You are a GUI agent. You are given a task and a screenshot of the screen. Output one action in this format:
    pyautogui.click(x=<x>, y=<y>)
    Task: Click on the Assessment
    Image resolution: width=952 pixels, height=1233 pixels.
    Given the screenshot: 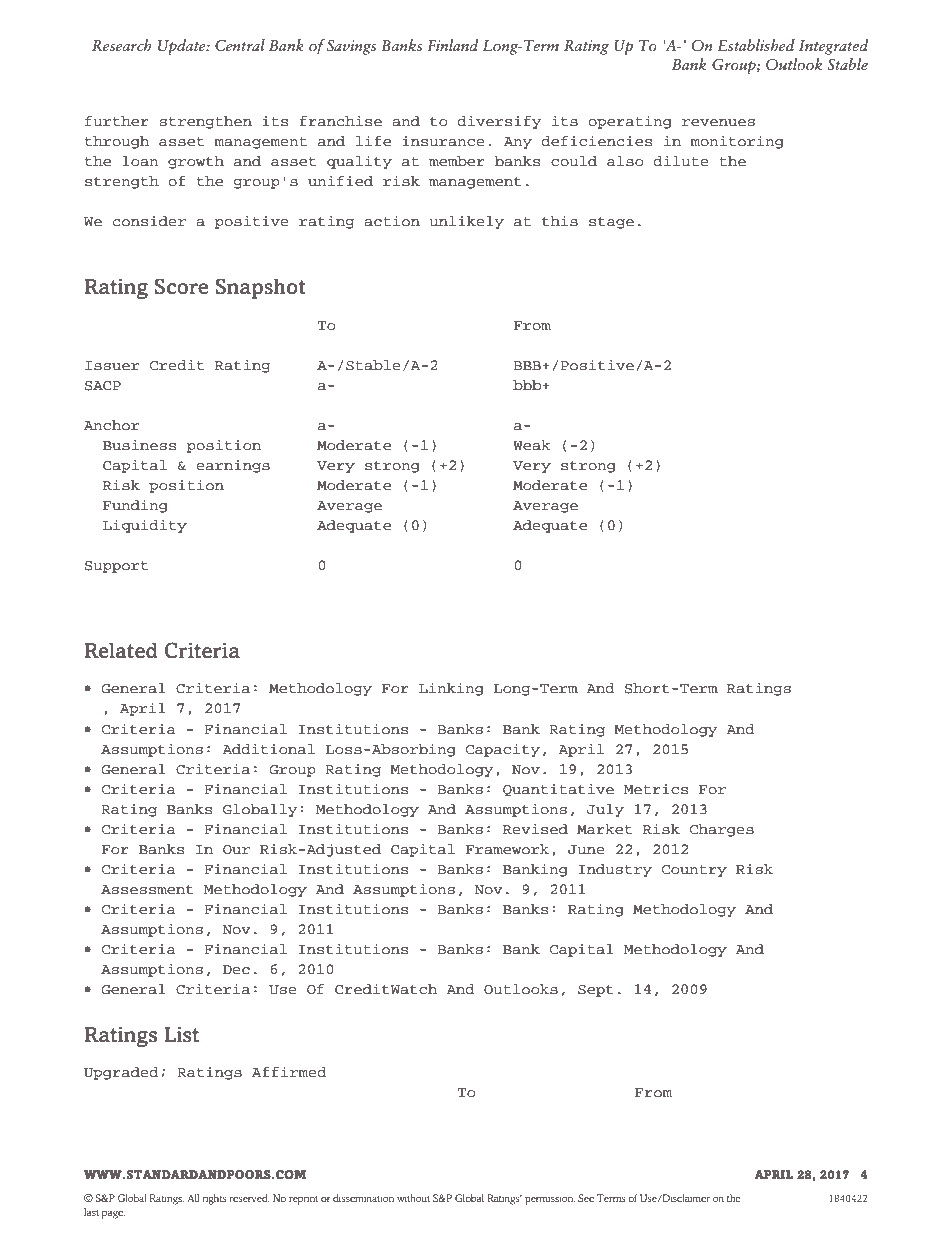 What is the action you would take?
    pyautogui.click(x=147, y=889)
